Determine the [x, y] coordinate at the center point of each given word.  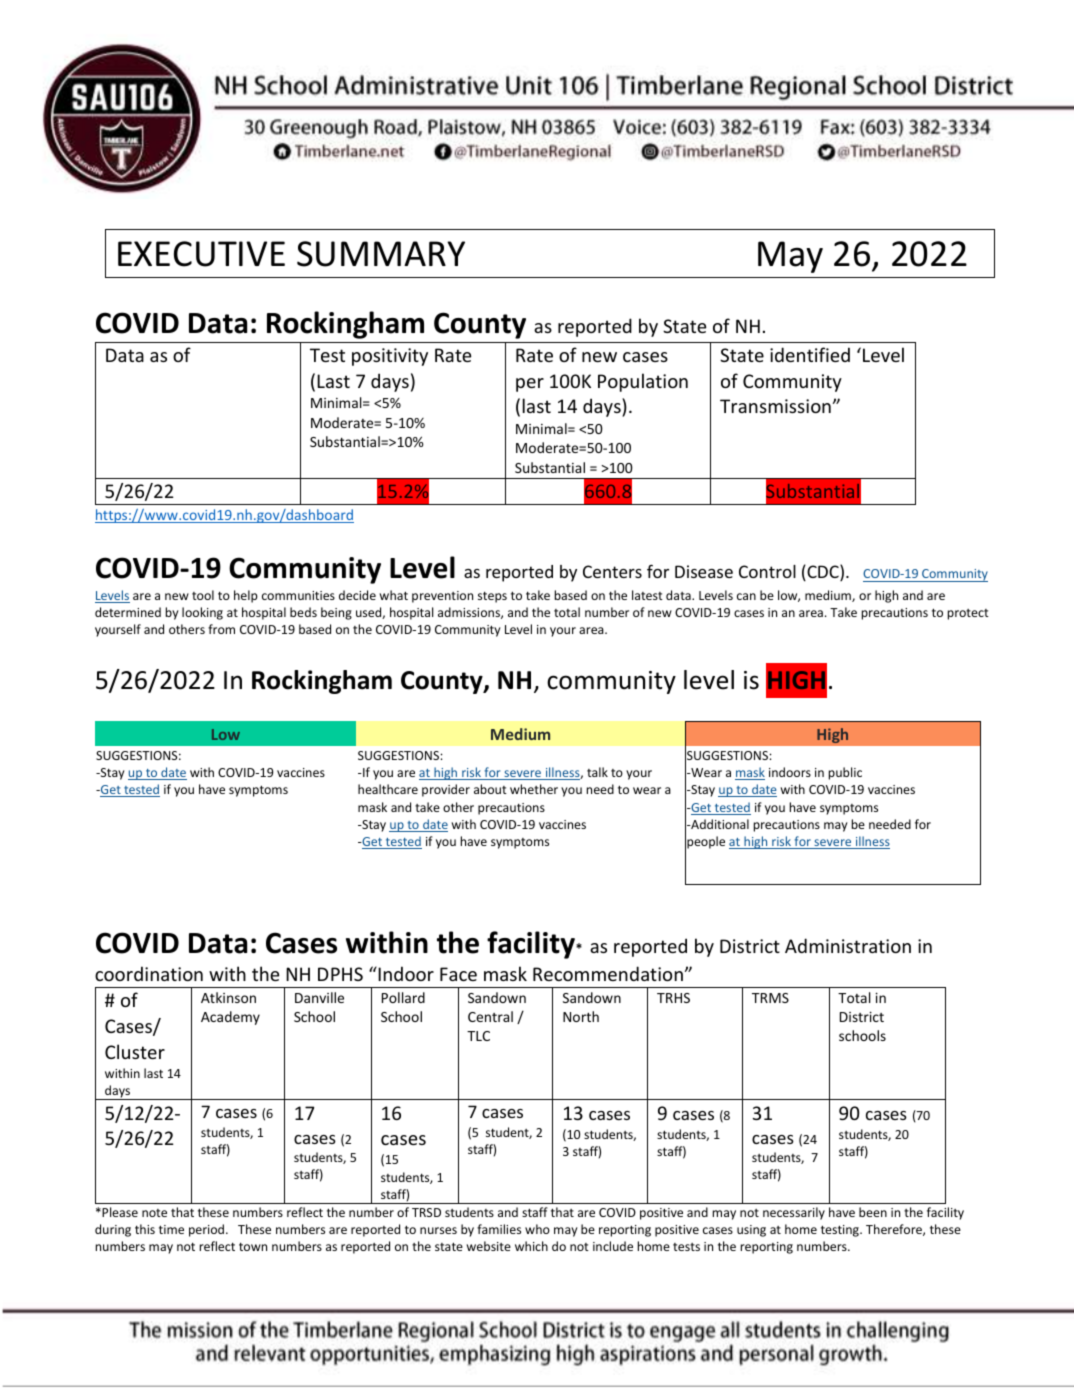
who [537, 1229]
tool [203, 595]
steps [492, 597]
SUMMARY [381, 254]
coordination [149, 973]
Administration [848, 945]
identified [810, 354]
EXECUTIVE [201, 254]
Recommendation [608, 973]
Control [767, 571]
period [208, 1230]
